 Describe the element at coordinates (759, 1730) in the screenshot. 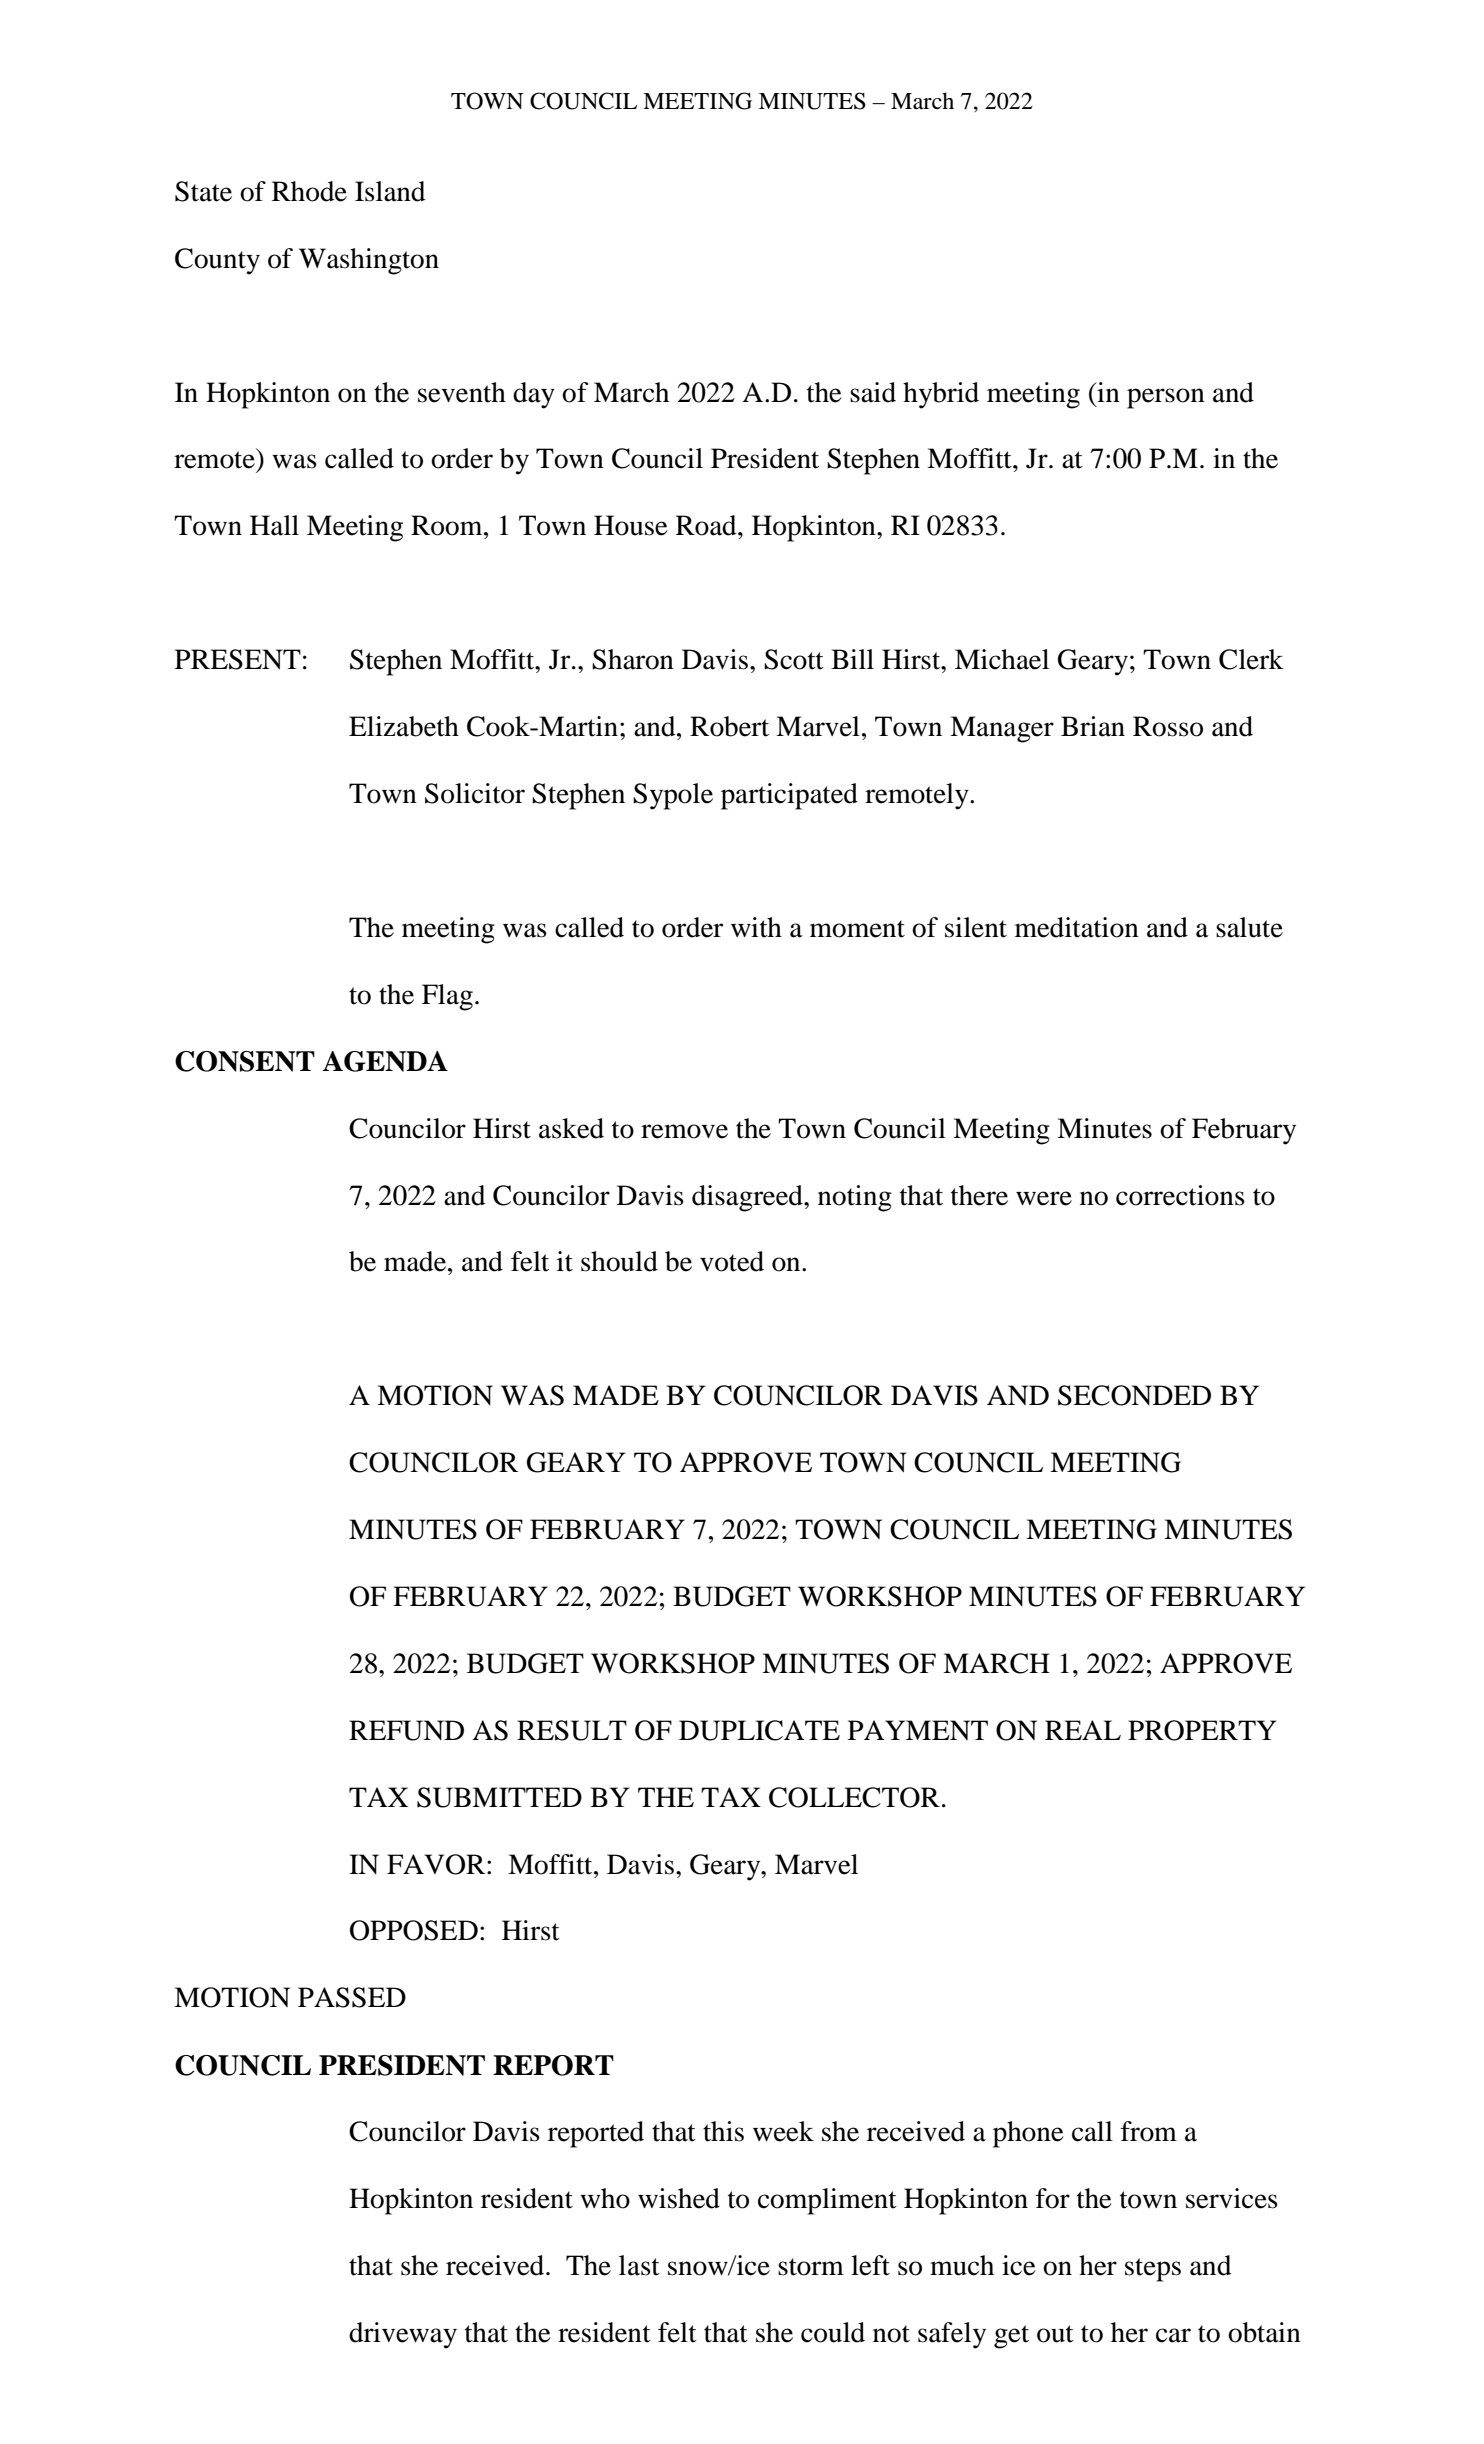

I see `DUPLICATE` at that location.
